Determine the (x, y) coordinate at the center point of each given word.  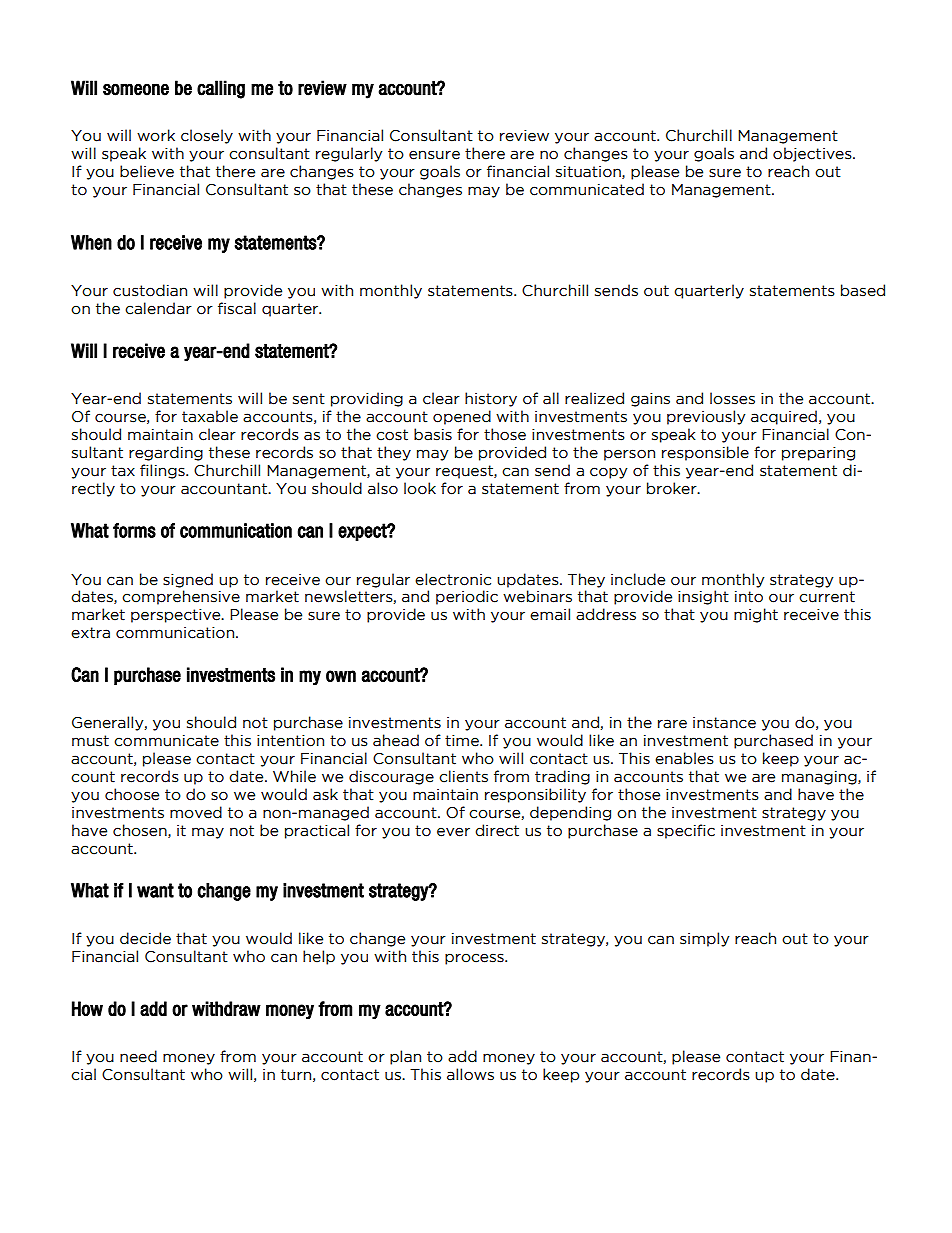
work (156, 135)
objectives (813, 154)
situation (589, 172)
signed (188, 580)
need (138, 1056)
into (749, 597)
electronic (453, 579)
